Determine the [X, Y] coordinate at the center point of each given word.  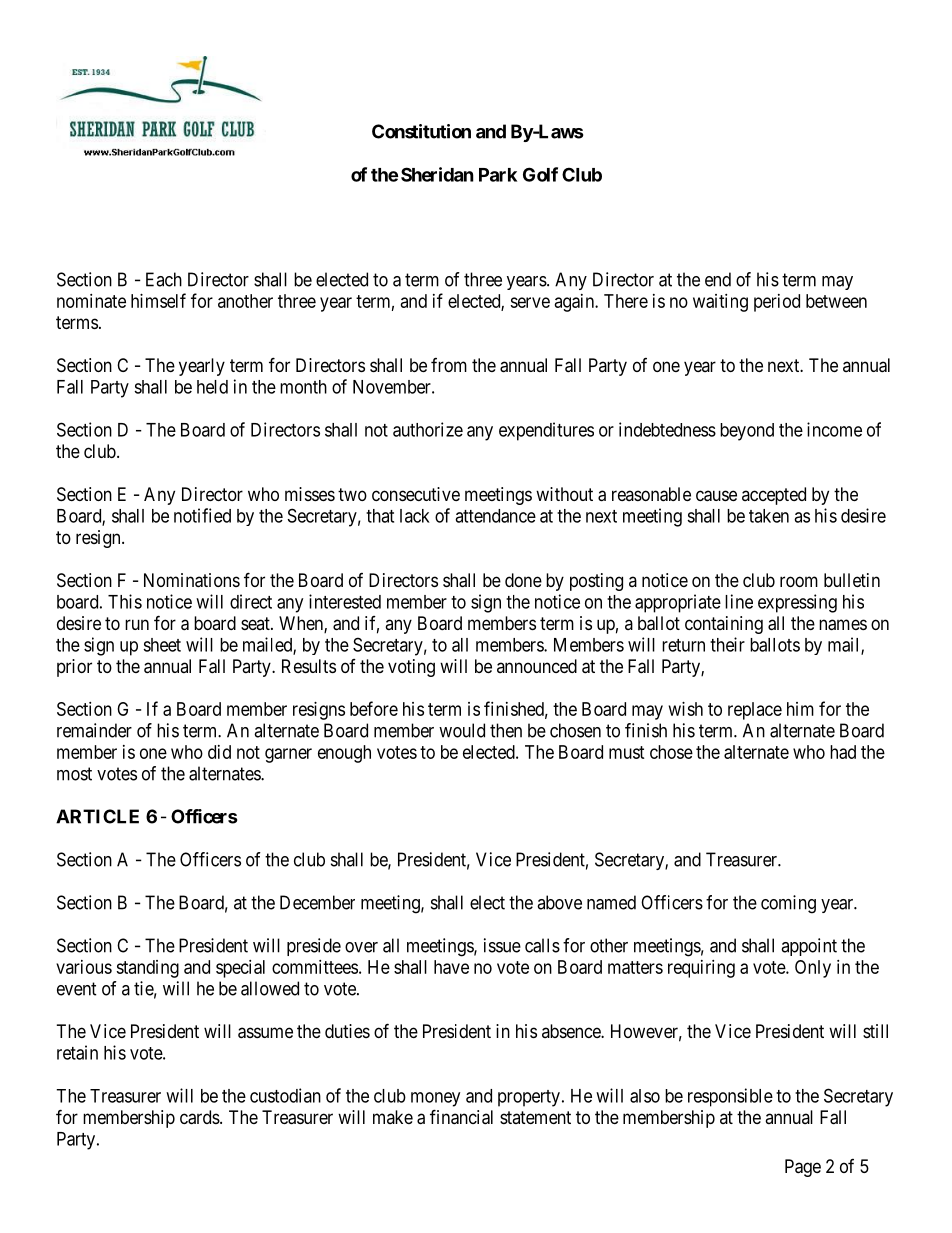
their [727, 644]
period [777, 303]
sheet [162, 645]
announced [537, 666]
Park [498, 175]
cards [200, 1117]
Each [164, 279]
